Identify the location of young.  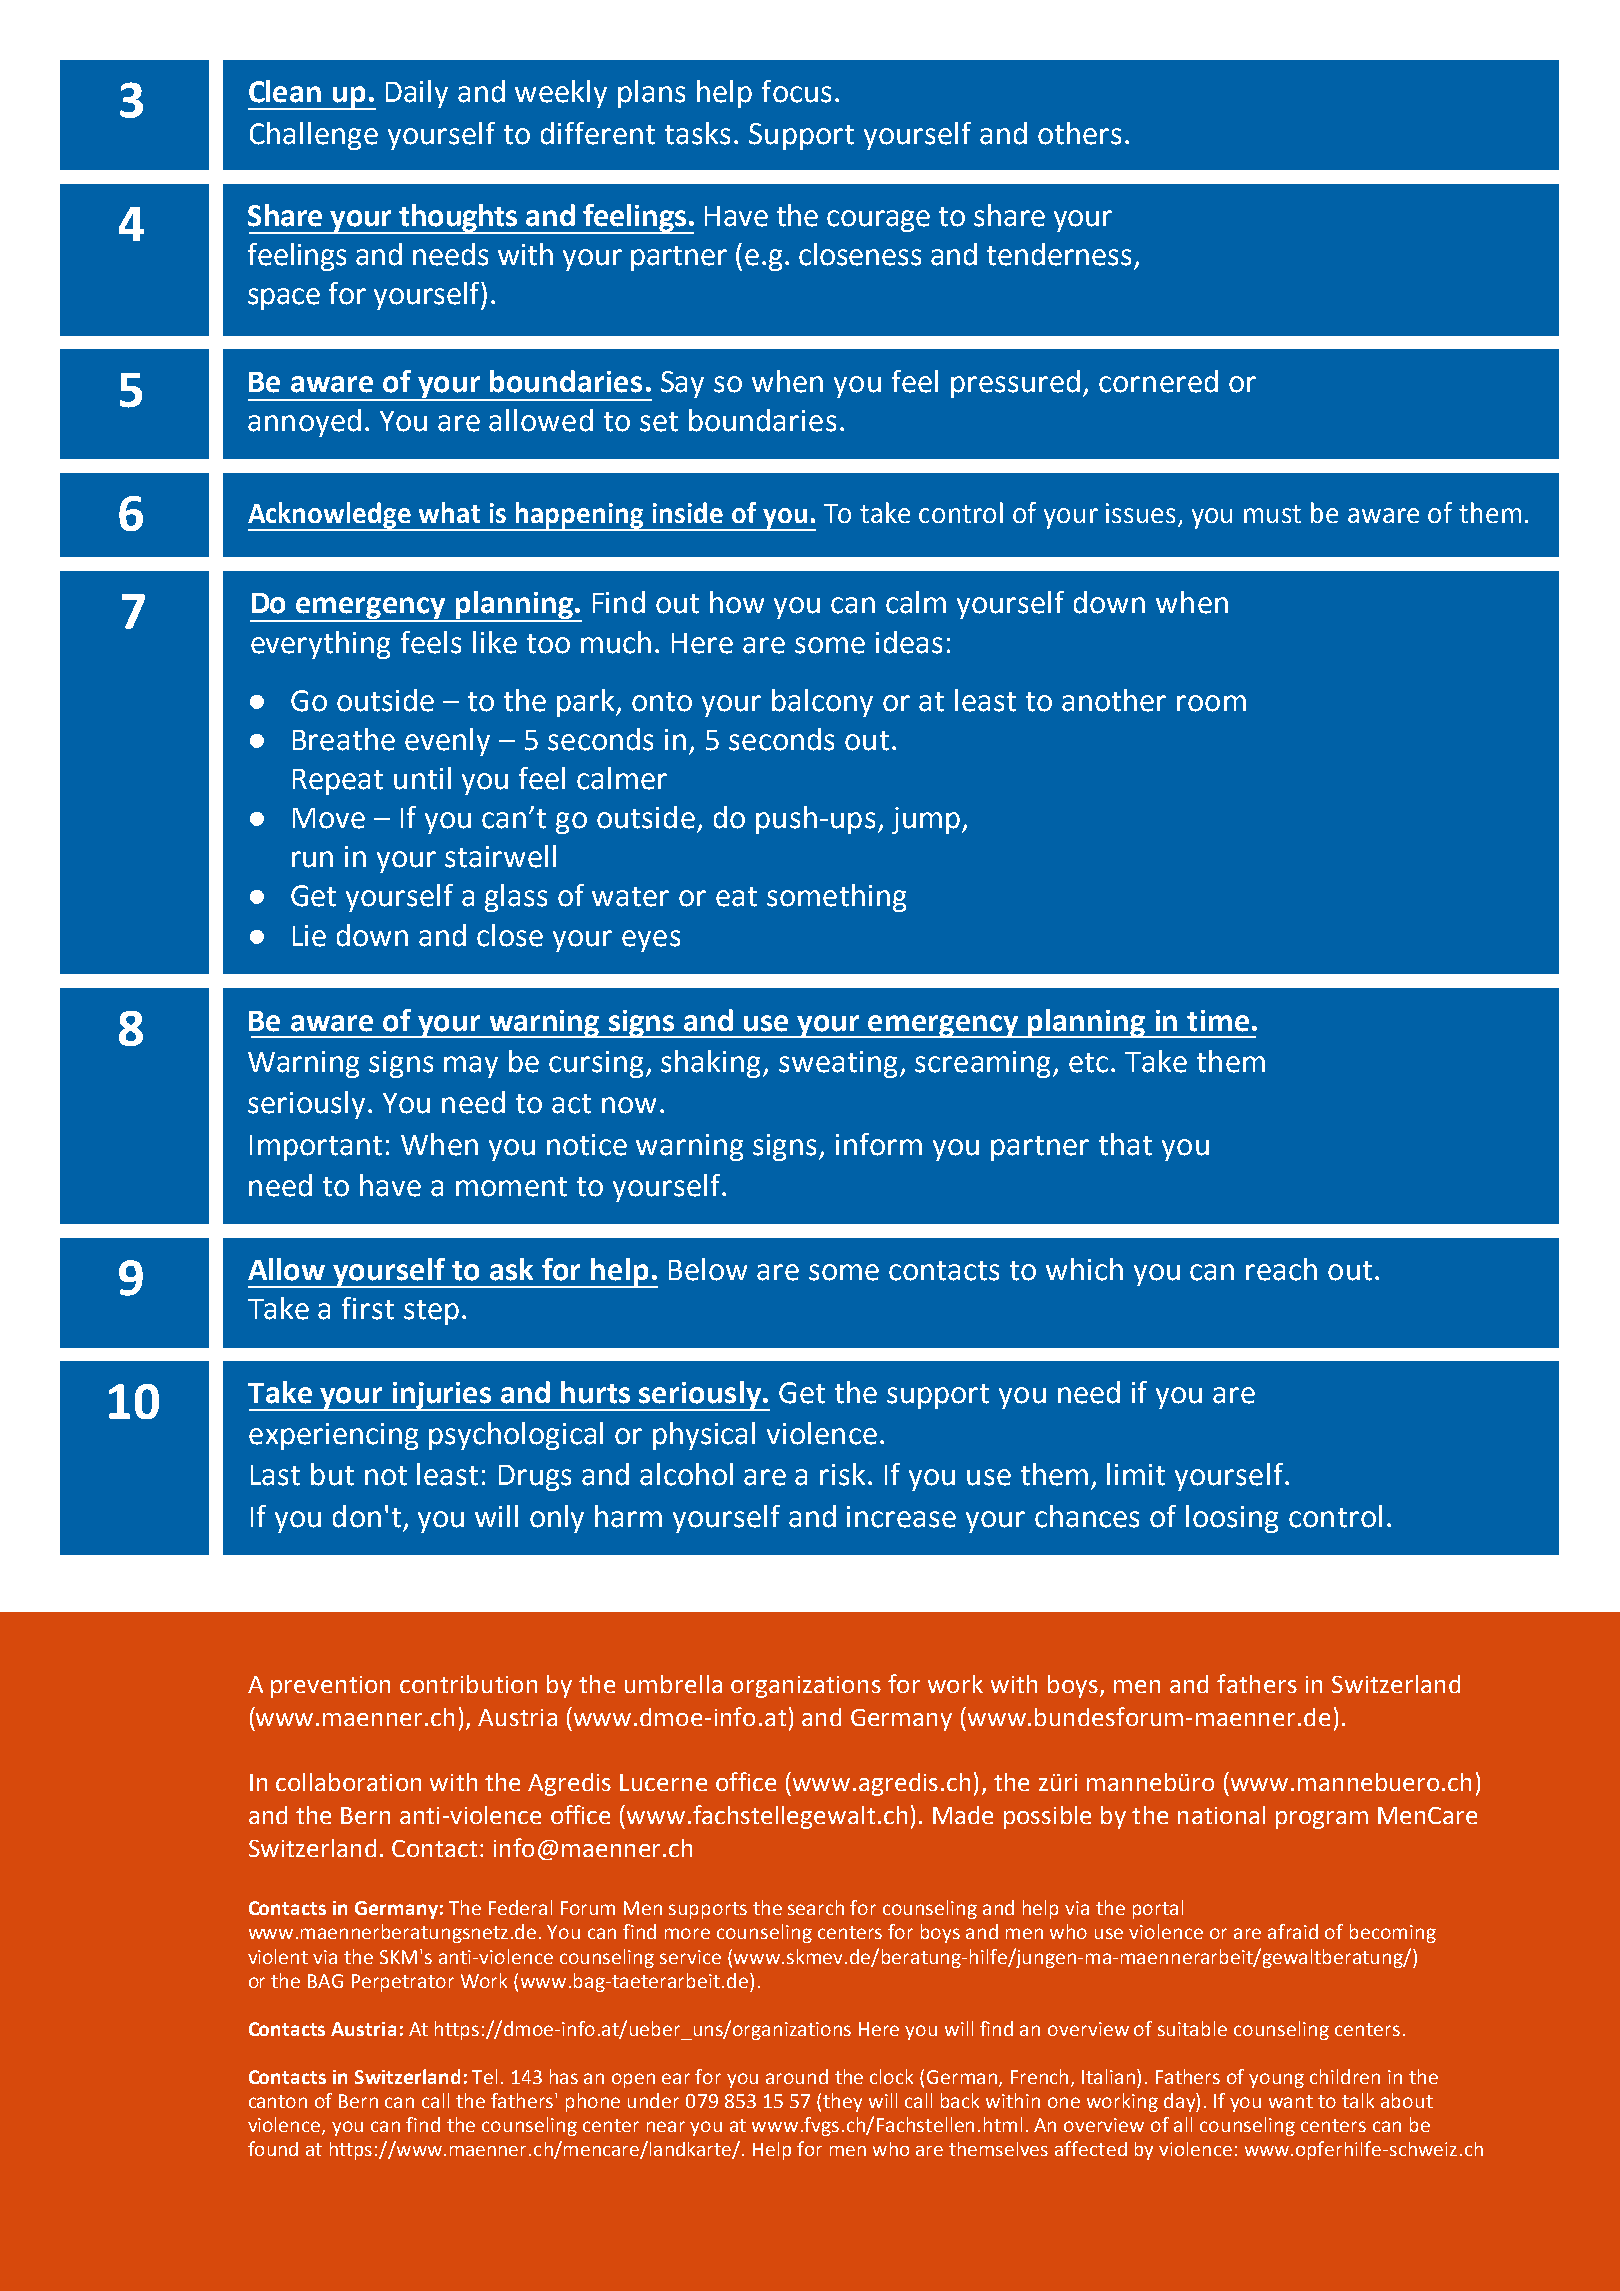
(1276, 2080).
